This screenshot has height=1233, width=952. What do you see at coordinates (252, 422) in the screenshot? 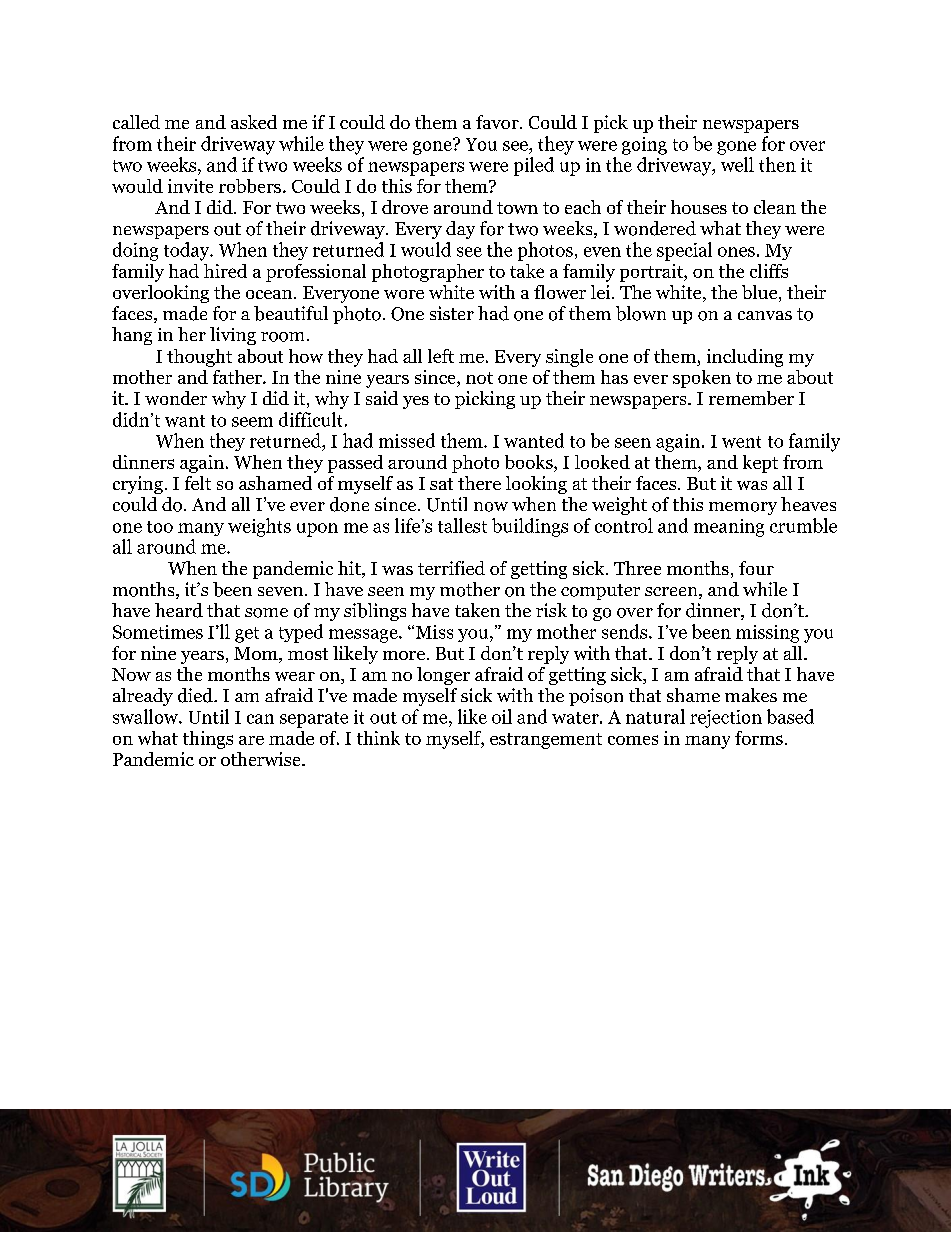
I see `seem` at bounding box center [252, 422].
